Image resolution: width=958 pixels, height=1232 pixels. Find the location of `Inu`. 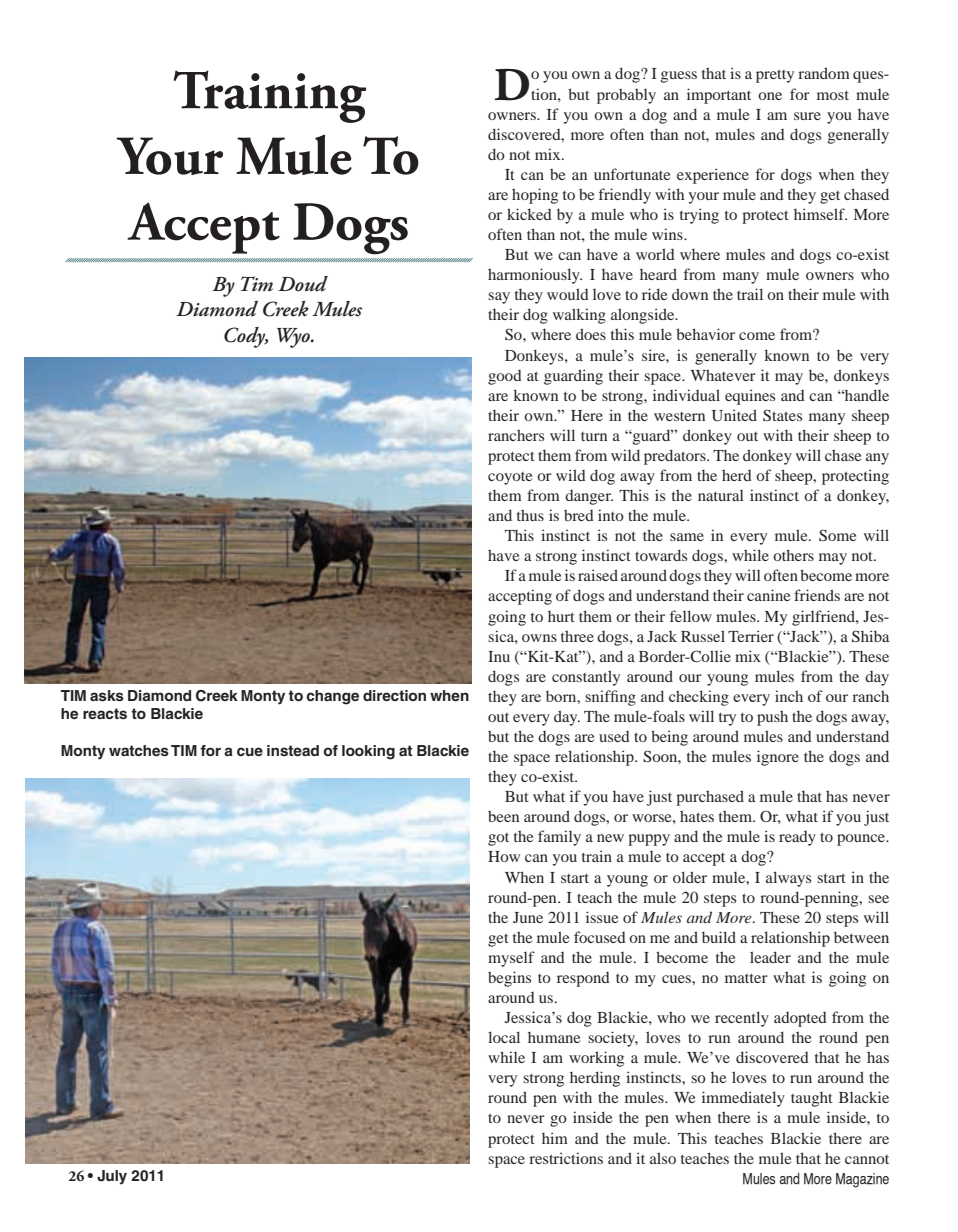

Inu is located at coordinates (499, 656).
